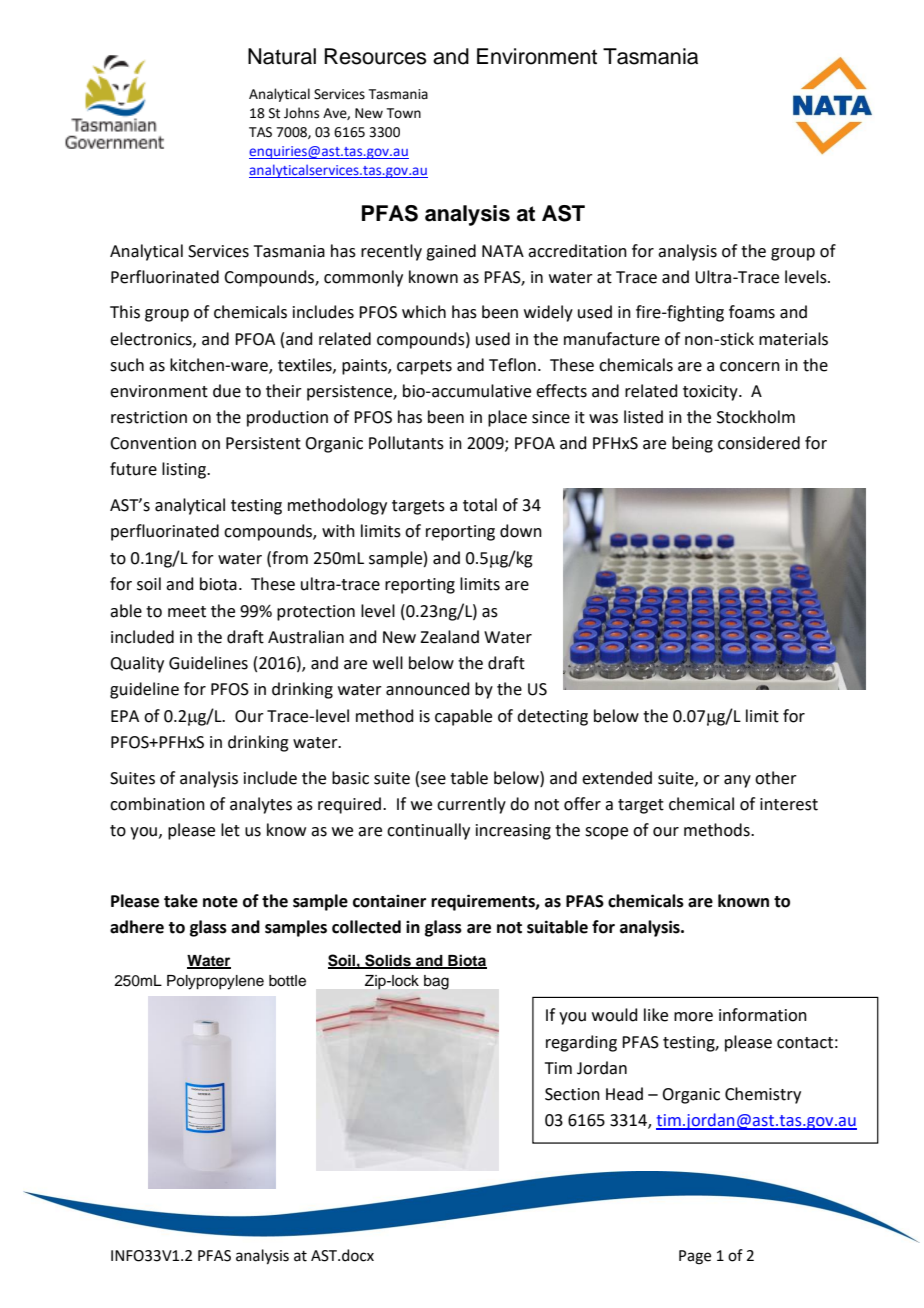 This image has width=924, height=1308. What do you see at coordinates (695, 1257) in the image?
I see `Page` at bounding box center [695, 1257].
